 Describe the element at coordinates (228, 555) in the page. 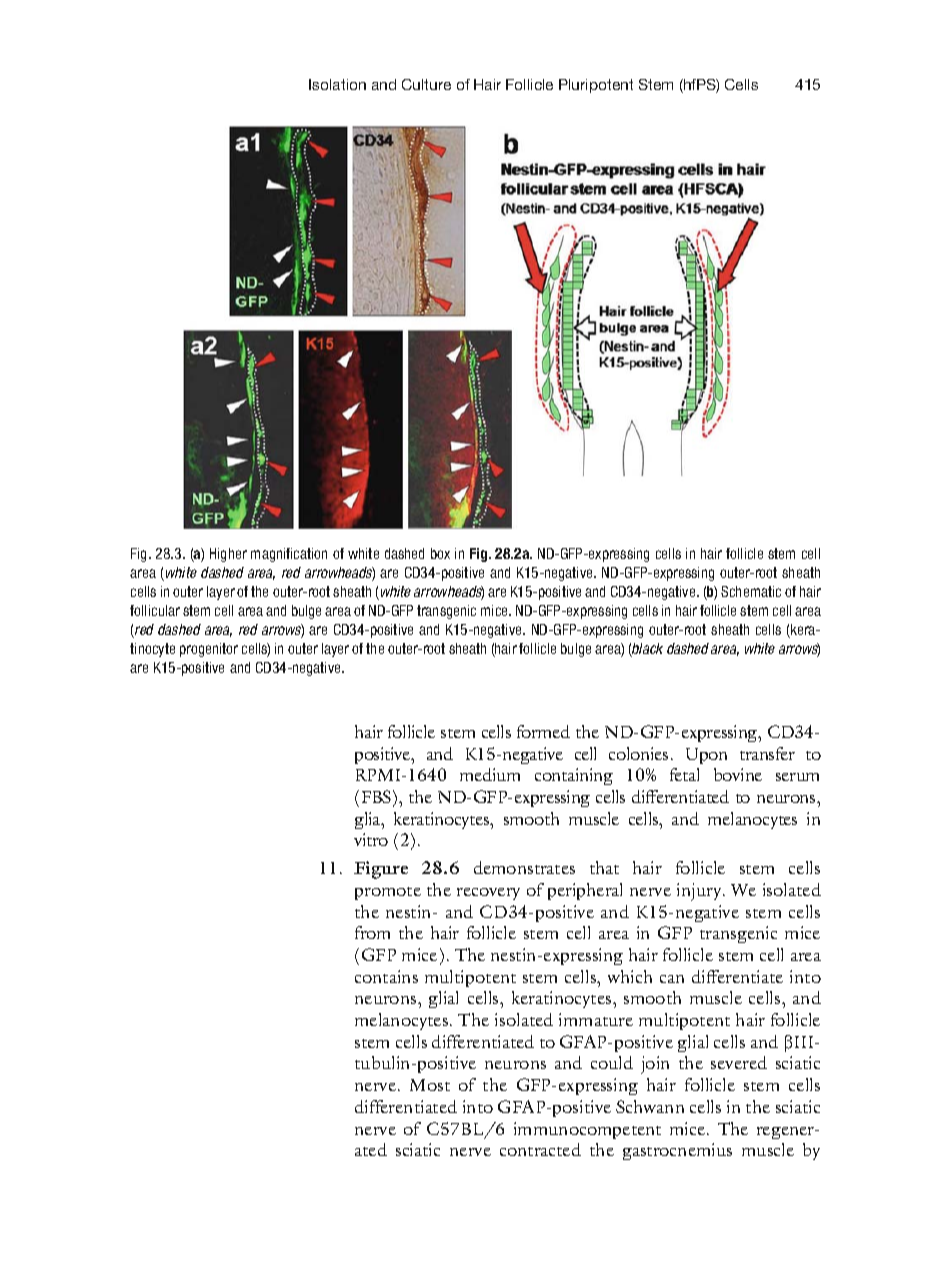

I see `Higher` at that location.
